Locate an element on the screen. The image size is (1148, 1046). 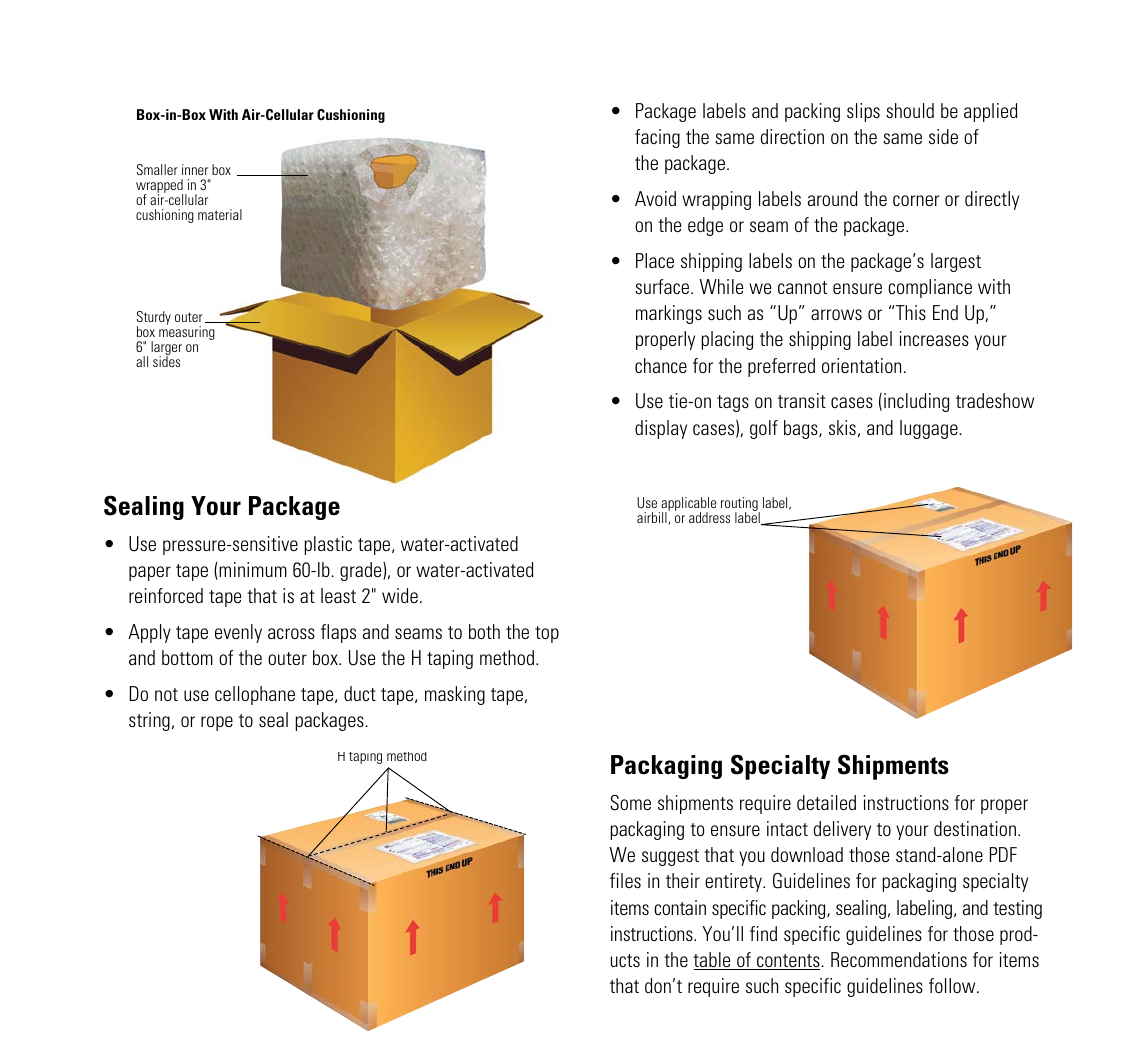
routing is located at coordinates (740, 505).
